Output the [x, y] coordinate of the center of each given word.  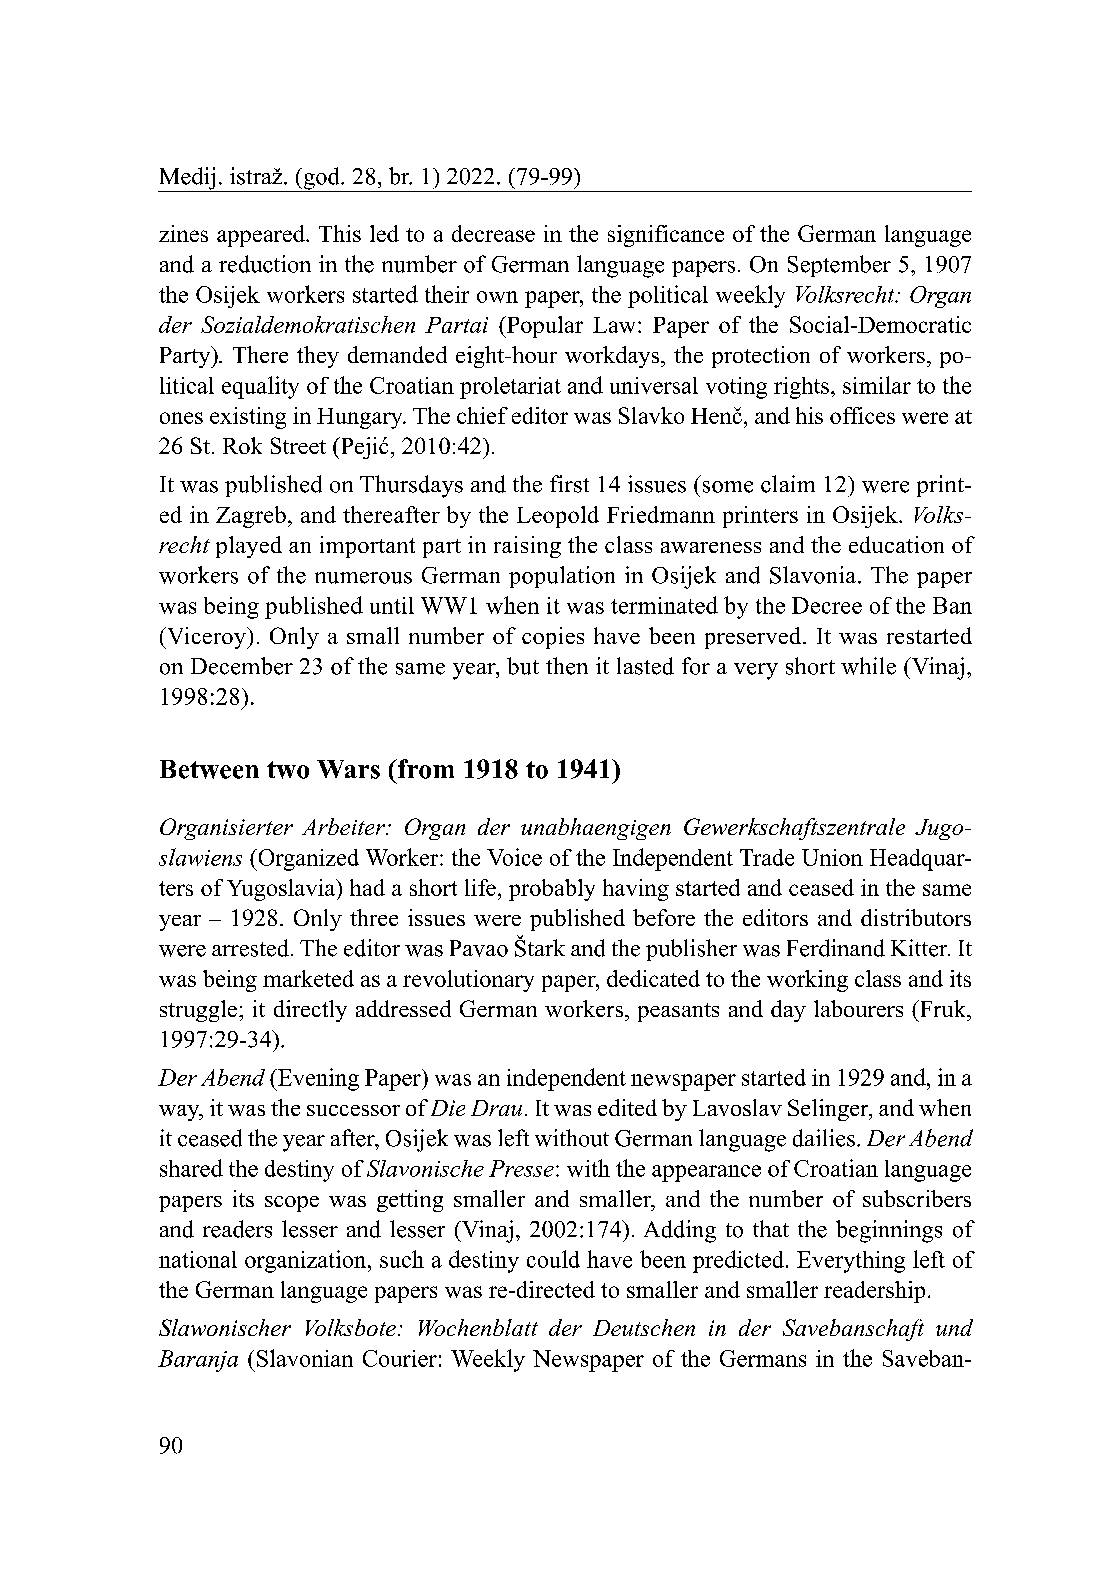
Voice [514, 857]
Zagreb [251, 517]
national [198, 1259]
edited [627, 1107]
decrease [493, 233]
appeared [262, 236]
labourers [858, 1008]
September [839, 266]
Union [832, 857]
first [569, 484]
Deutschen [644, 1327]
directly [310, 1011]
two [288, 770]
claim [788, 484]
